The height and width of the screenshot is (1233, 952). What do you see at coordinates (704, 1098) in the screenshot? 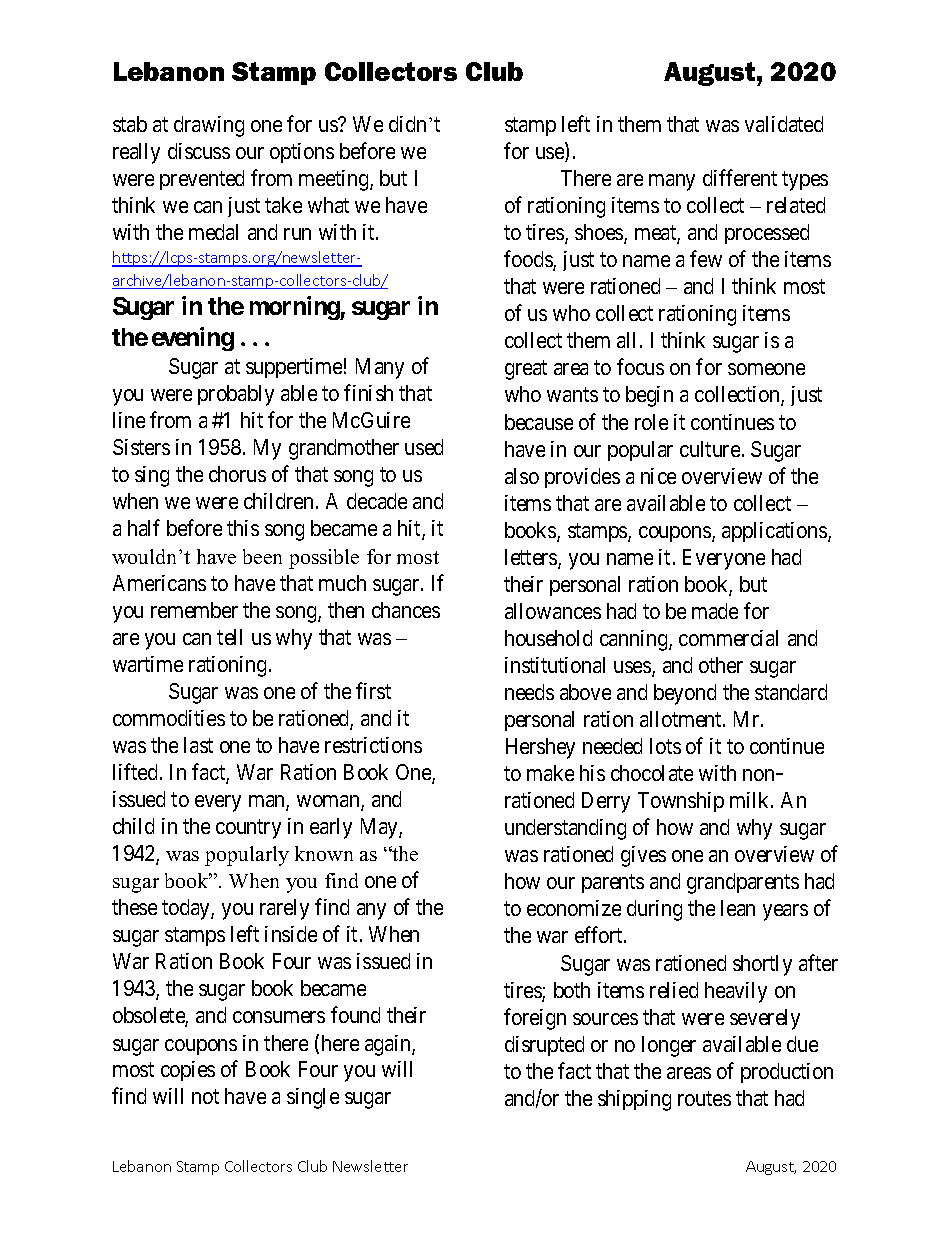
I see `routes` at bounding box center [704, 1098].
